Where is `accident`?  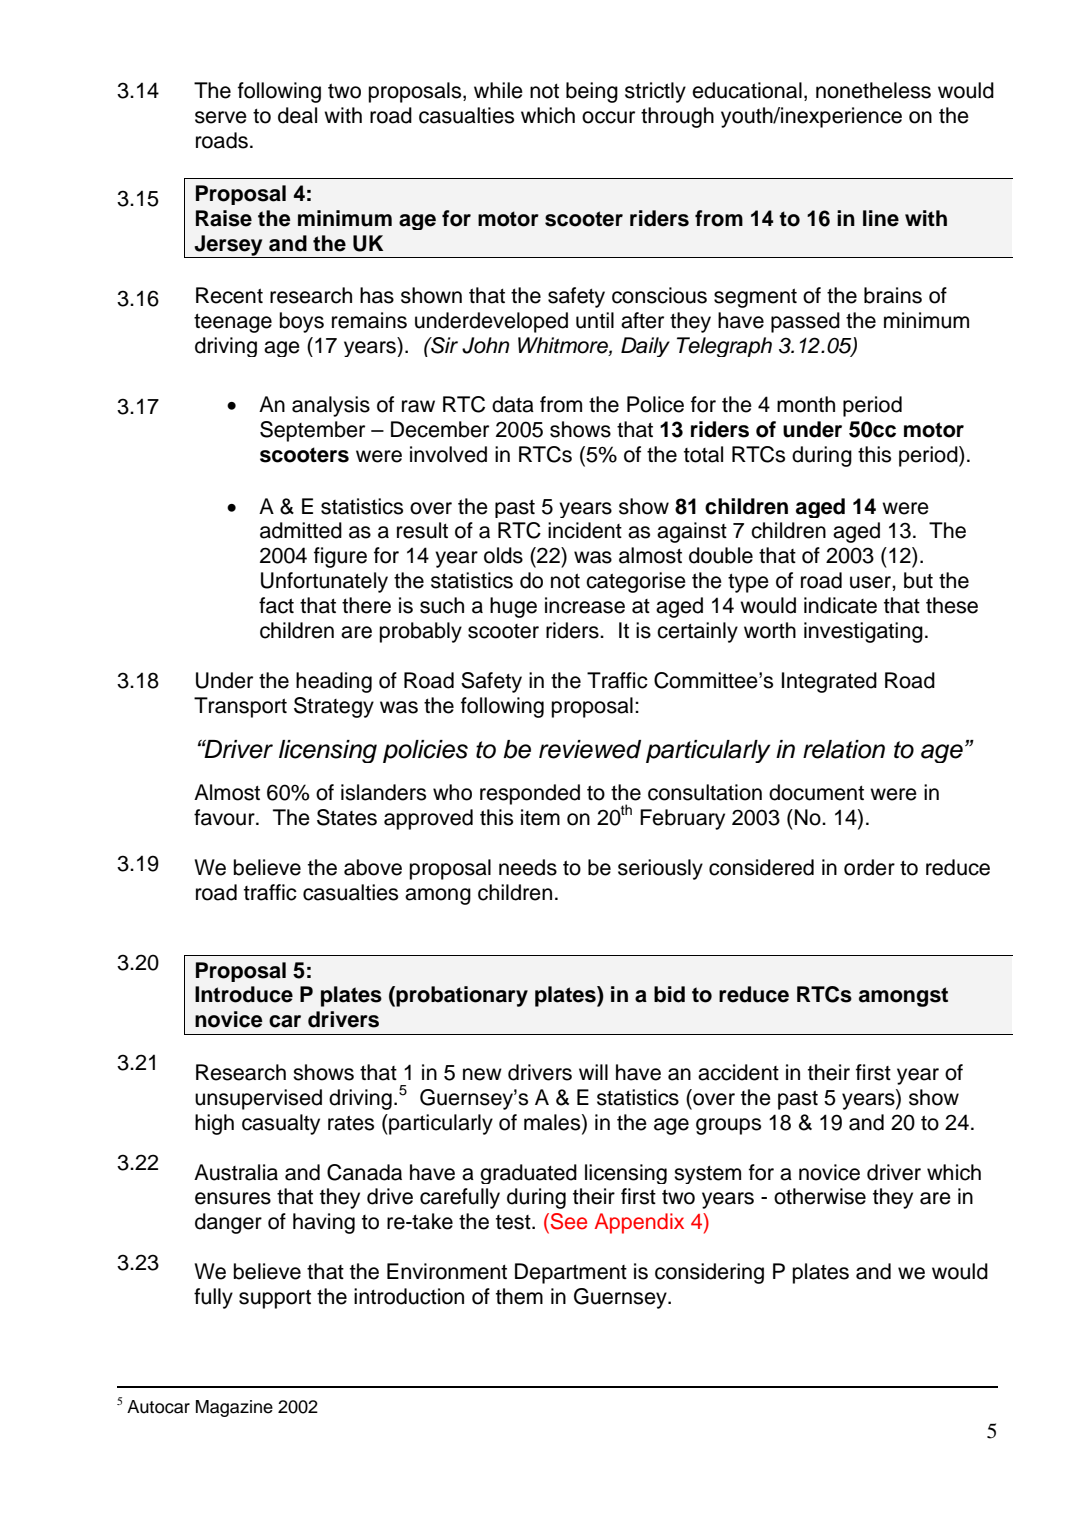
accident is located at coordinates (738, 1072).
